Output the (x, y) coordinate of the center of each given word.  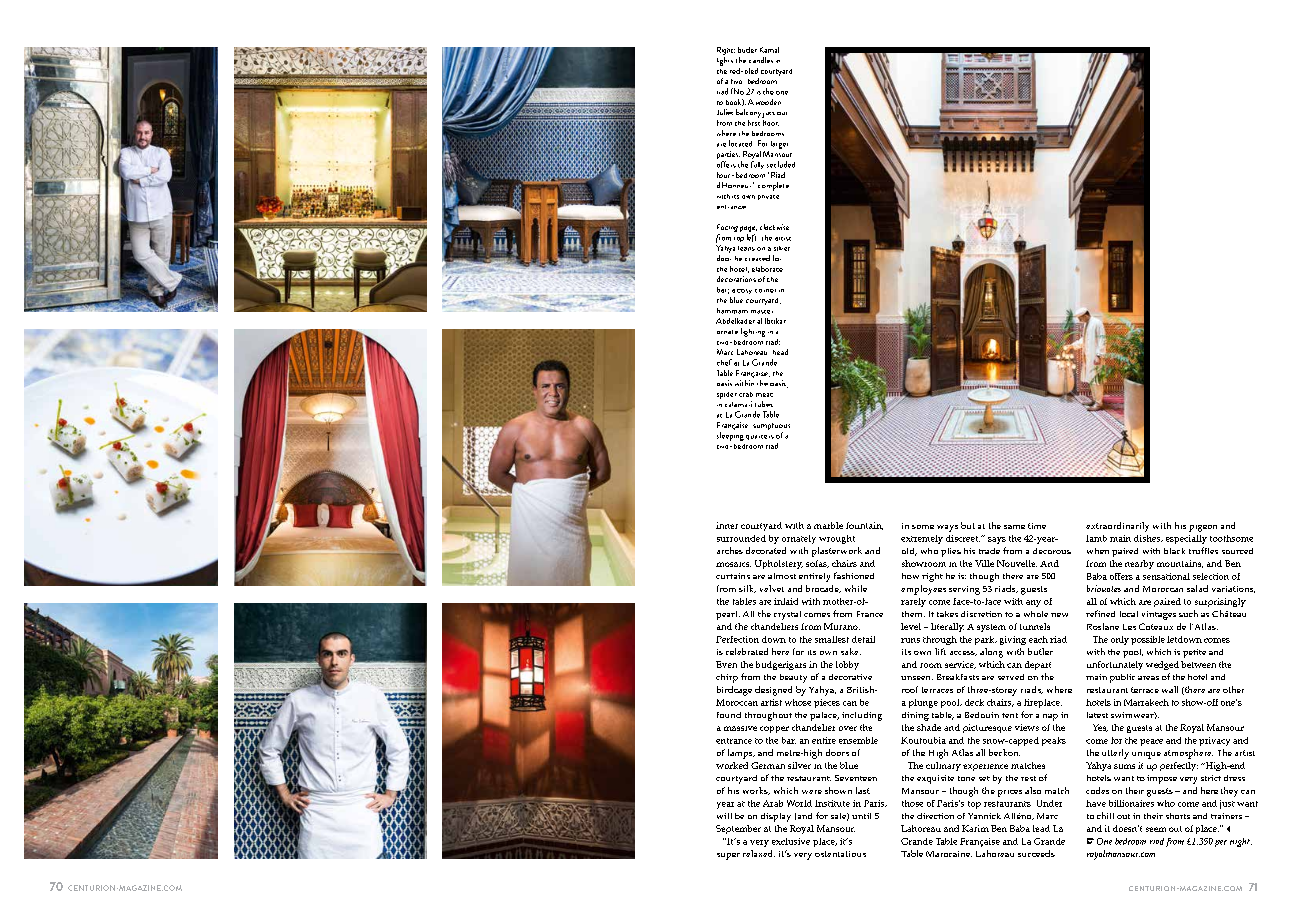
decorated (766, 550)
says (997, 540)
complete (773, 186)
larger (779, 145)
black (1174, 551)
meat (764, 395)
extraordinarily (1117, 527)
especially (1186, 539)
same (1014, 527)
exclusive (791, 841)
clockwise (774, 227)
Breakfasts (958, 677)
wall (1170, 689)
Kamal (769, 50)
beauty (793, 678)
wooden (768, 102)
